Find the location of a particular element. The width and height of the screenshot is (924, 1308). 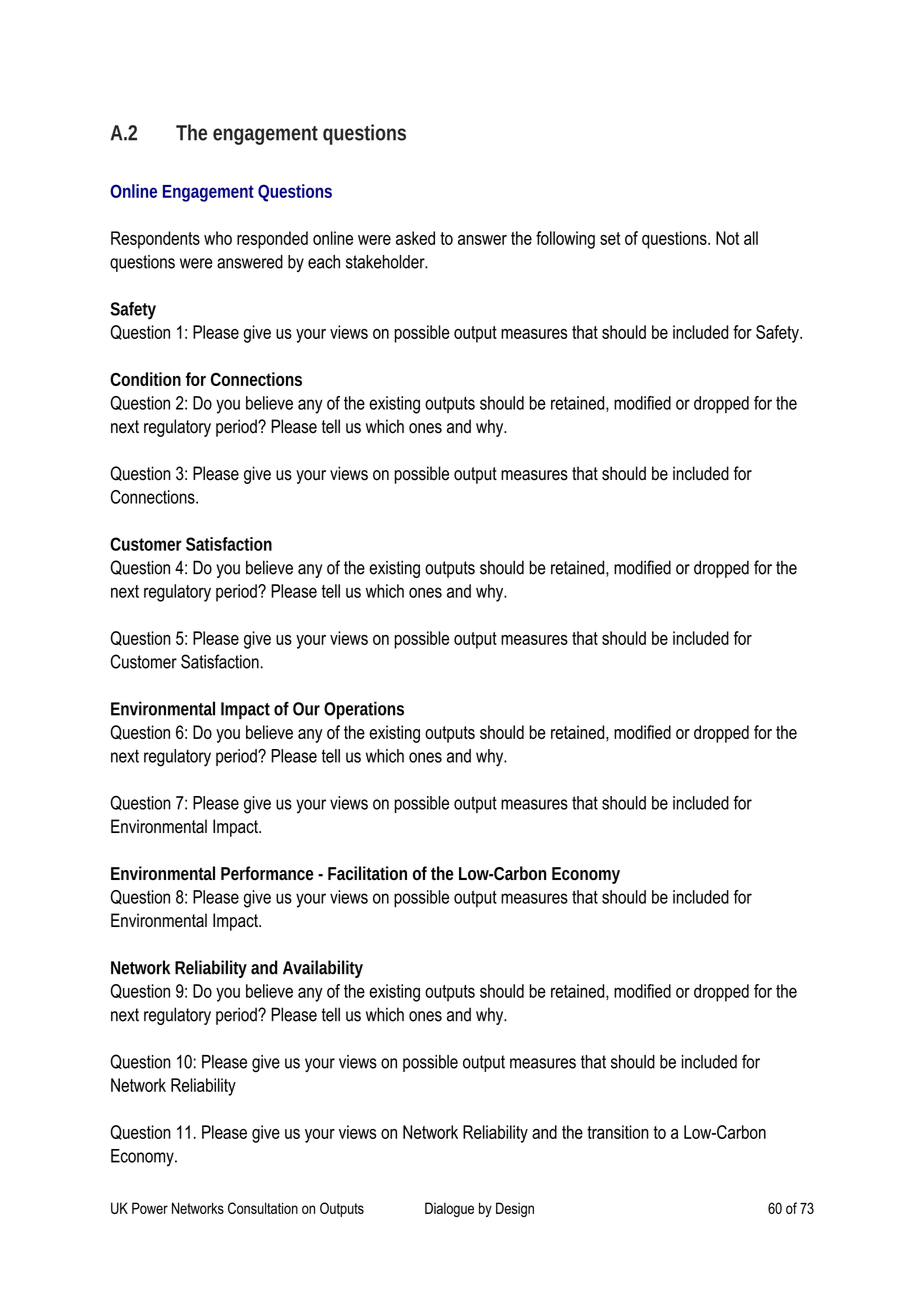

Facilitation is located at coordinates (367, 873).
